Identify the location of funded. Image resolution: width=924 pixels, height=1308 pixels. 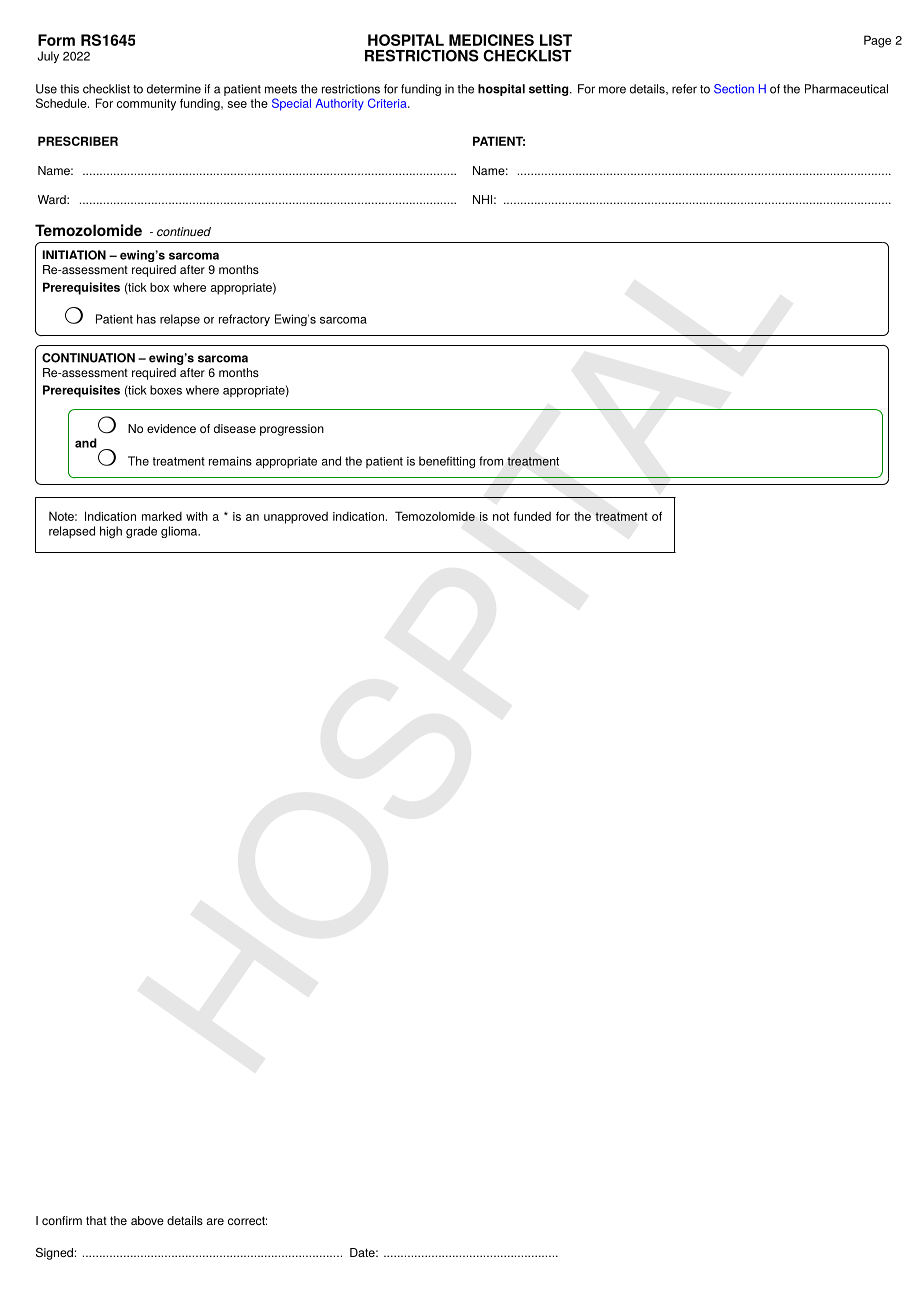
(532, 516).
